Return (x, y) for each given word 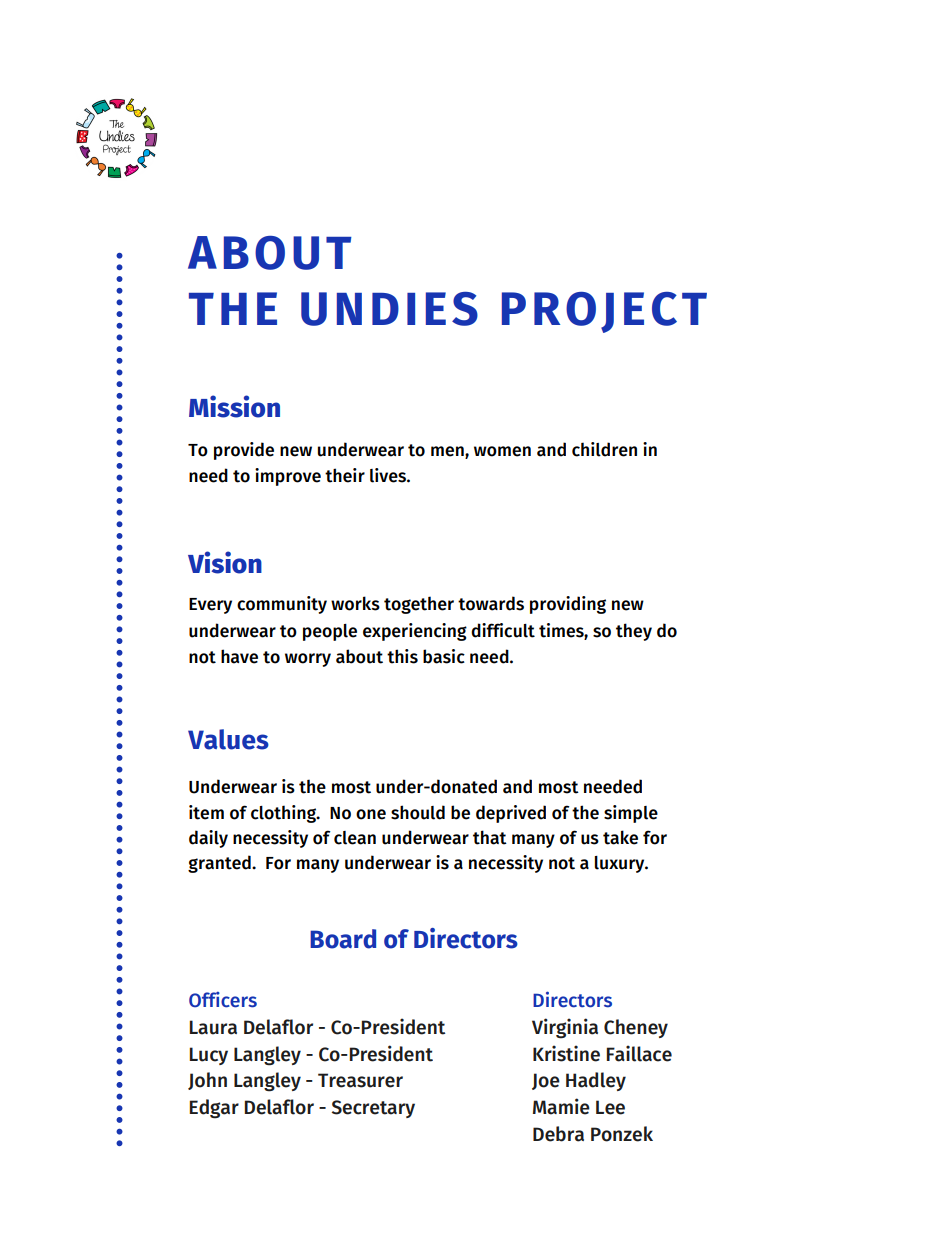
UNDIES (389, 309)
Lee (610, 1107)
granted (220, 864)
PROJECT (604, 312)
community (282, 605)
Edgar (214, 1109)
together (419, 605)
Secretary (373, 1109)
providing (568, 605)
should (418, 812)
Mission (234, 406)
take (620, 837)
